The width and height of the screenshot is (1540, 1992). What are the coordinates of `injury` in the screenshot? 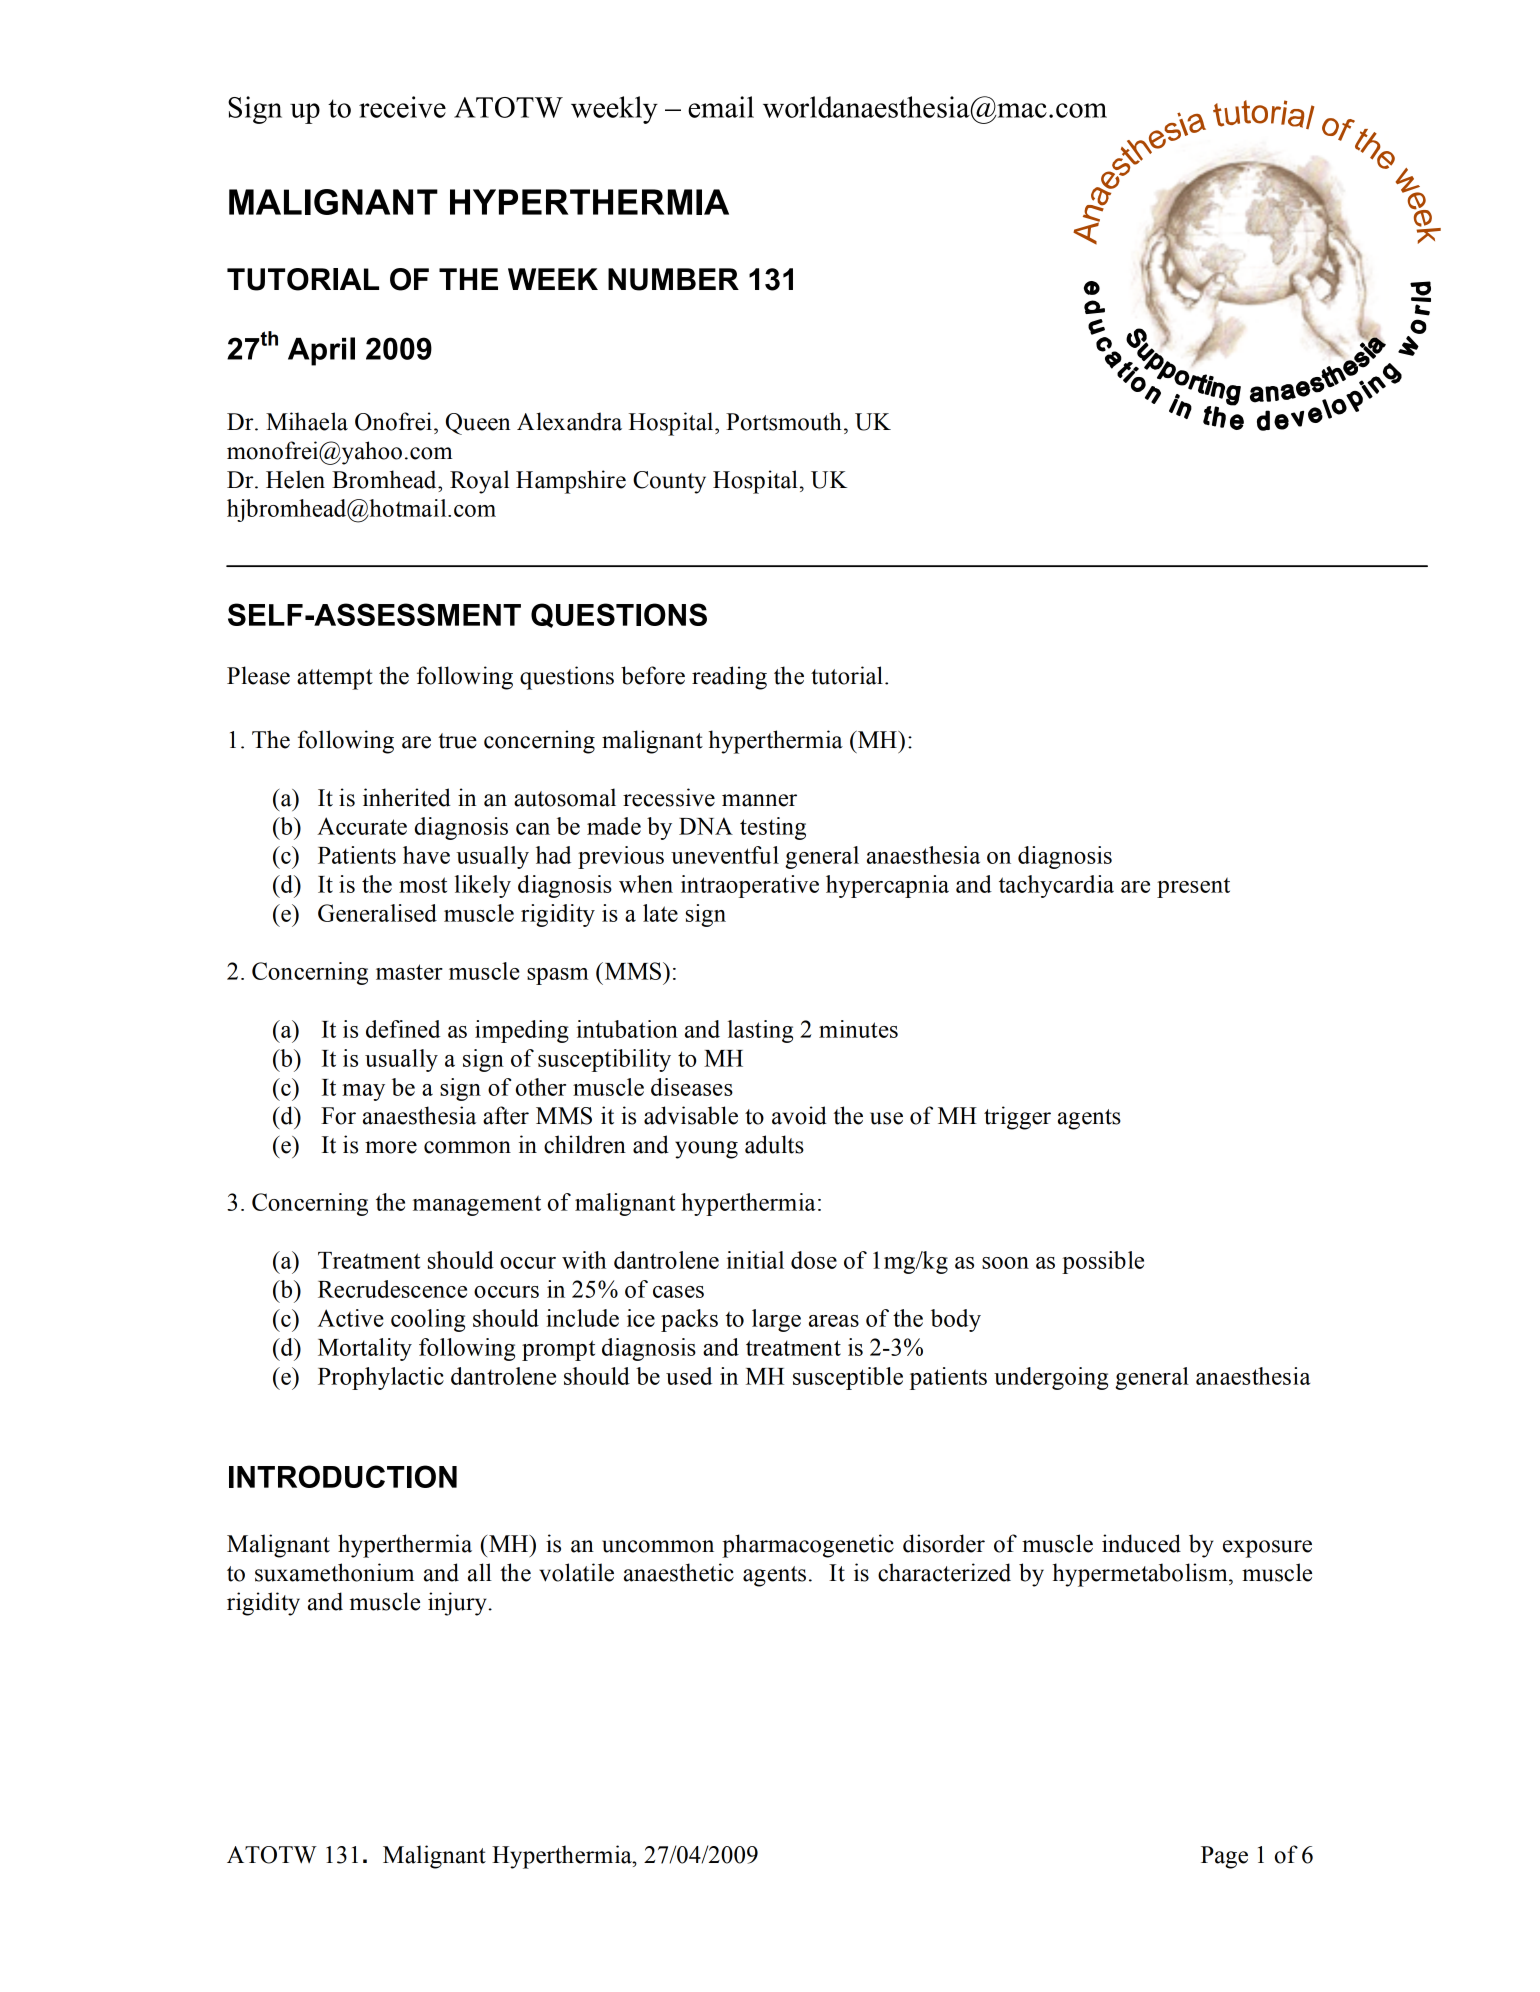 It's located at (458, 1604).
